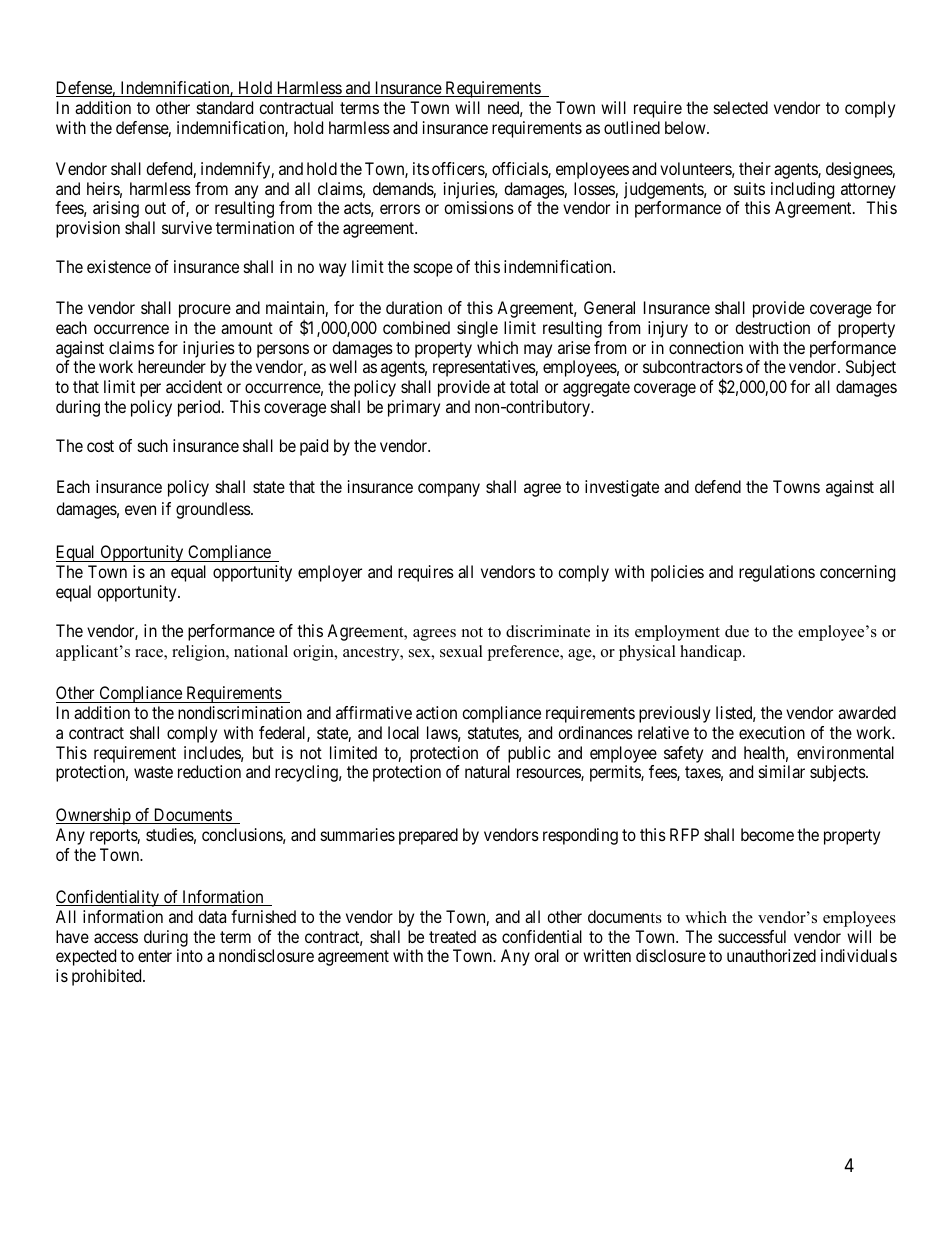 Image resolution: width=952 pixels, height=1233 pixels. I want to click on enter, so click(155, 956).
